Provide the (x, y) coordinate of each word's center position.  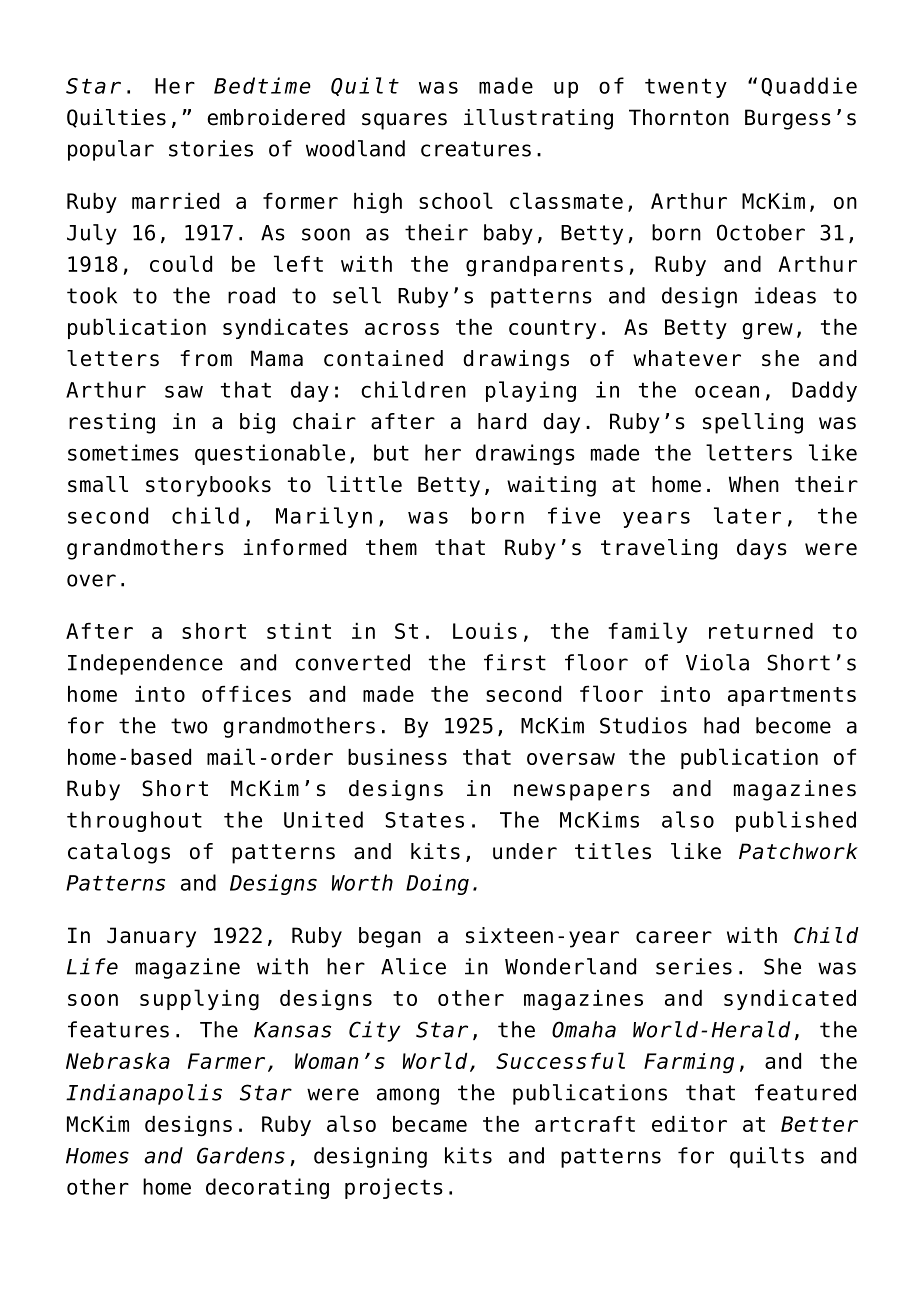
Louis (485, 631)
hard (502, 421)
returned (761, 631)
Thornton (679, 117)
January (151, 937)
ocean (727, 391)
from (206, 358)
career (674, 937)
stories (211, 148)
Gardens (241, 1155)
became (430, 1124)
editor (689, 1124)
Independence (145, 664)
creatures (476, 149)
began (390, 937)
